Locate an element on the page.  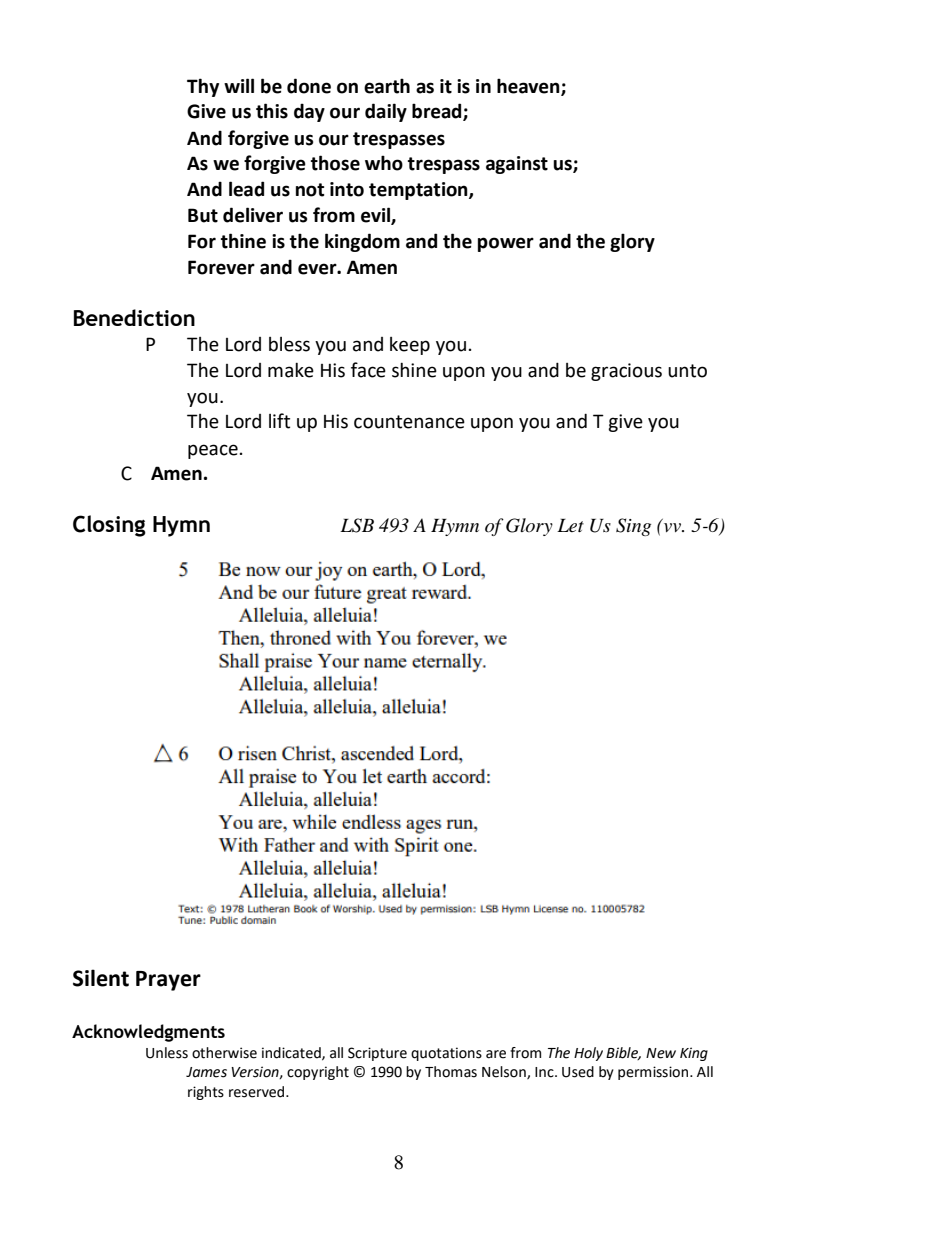
Prayer is located at coordinates (168, 981).
